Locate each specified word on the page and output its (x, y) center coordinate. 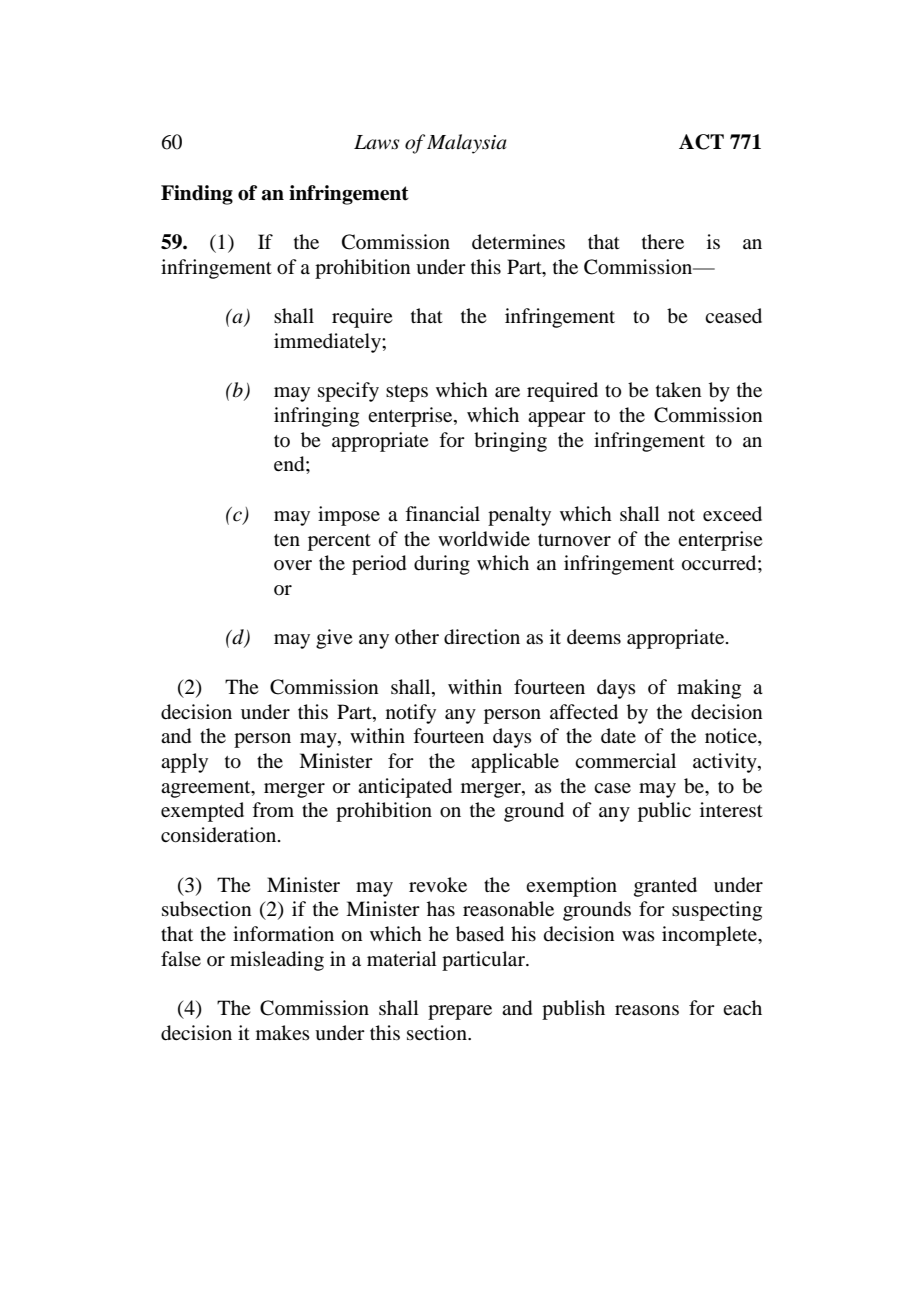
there (663, 241)
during (442, 565)
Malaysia (467, 144)
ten (287, 540)
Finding (197, 195)
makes (283, 1032)
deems (594, 636)
